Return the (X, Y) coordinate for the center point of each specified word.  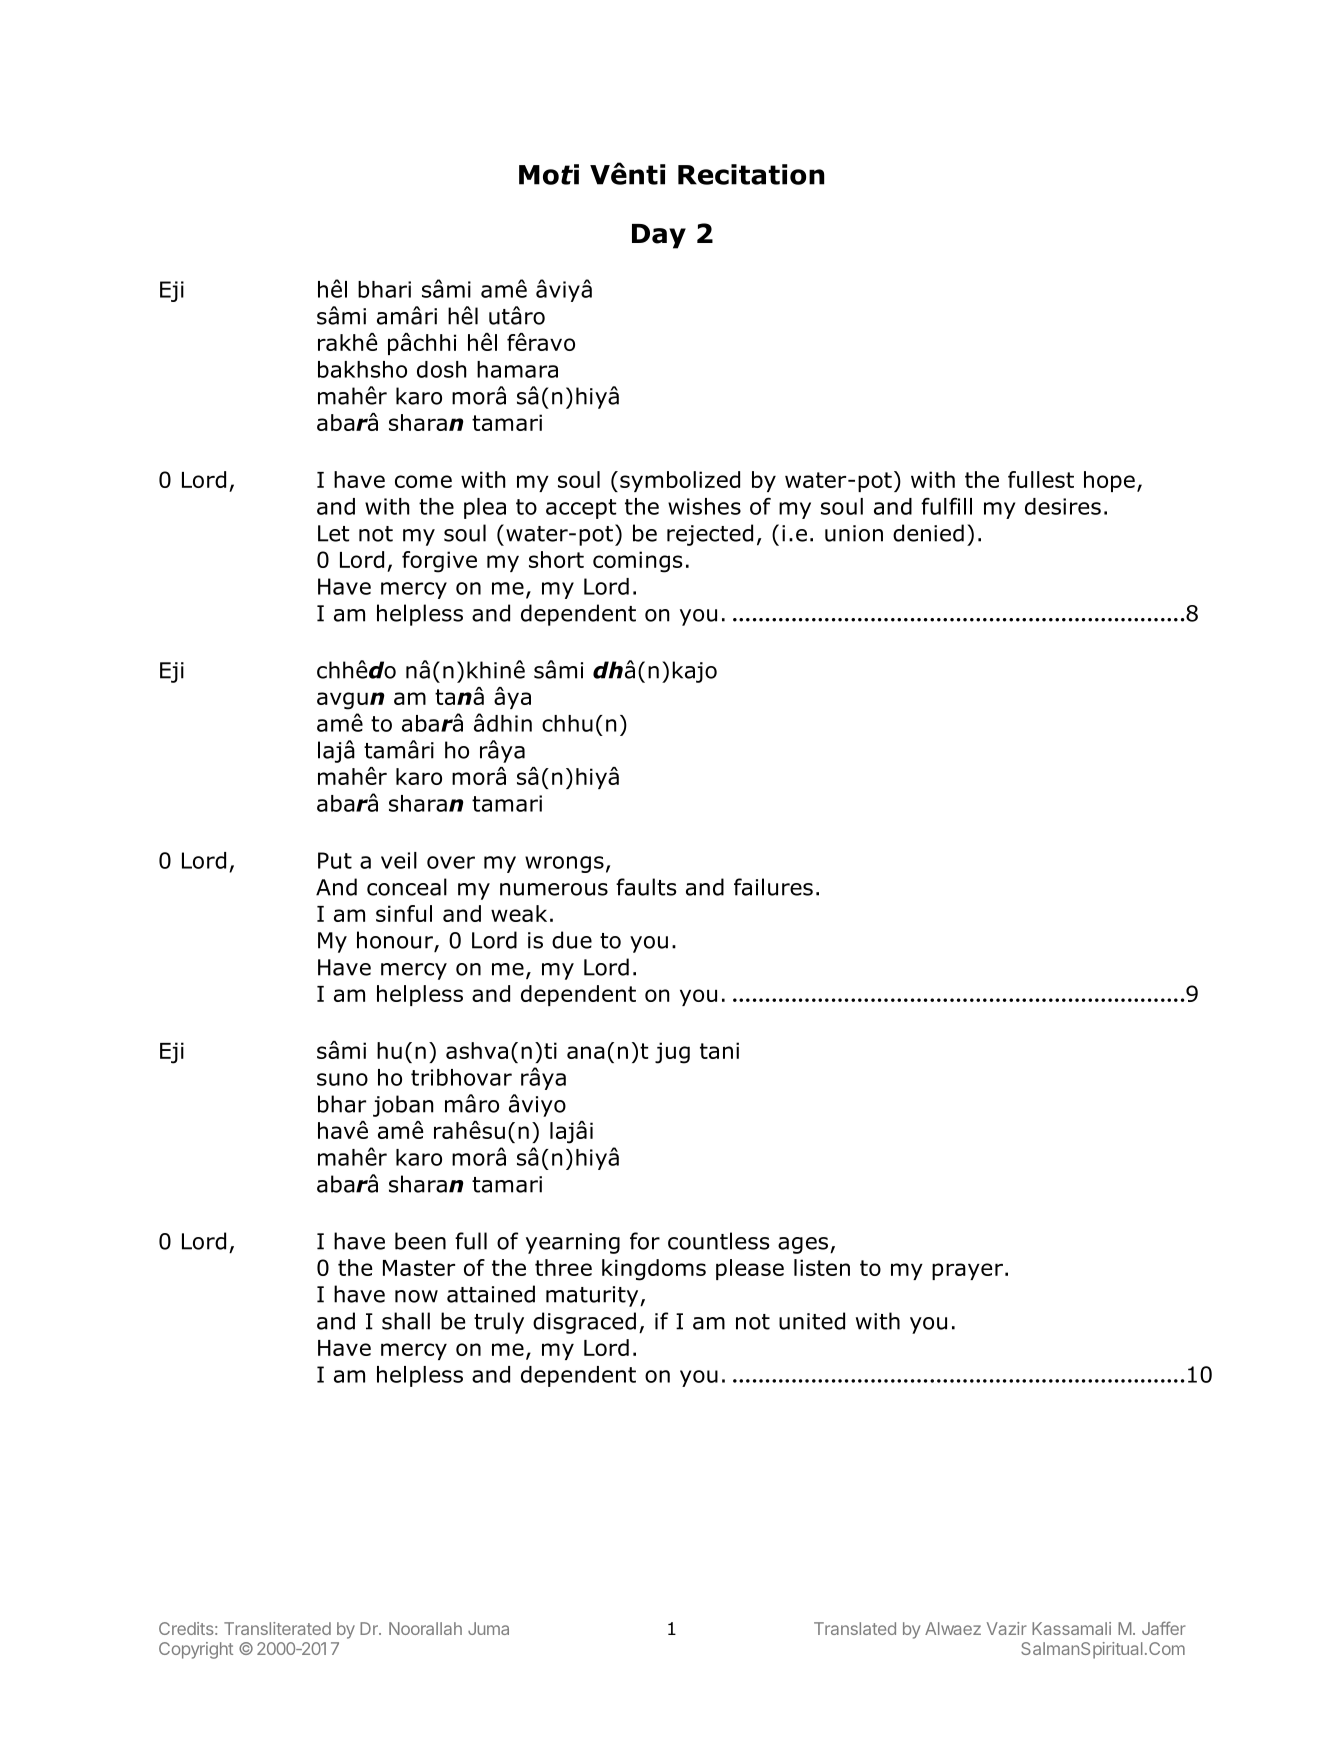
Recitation (751, 174)
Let (333, 533)
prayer (967, 1271)
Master (419, 1268)
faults (646, 887)
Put (335, 860)
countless (718, 1241)
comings (638, 562)
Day (659, 236)
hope (1109, 481)
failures (773, 887)
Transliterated (277, 1628)
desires (1063, 506)
